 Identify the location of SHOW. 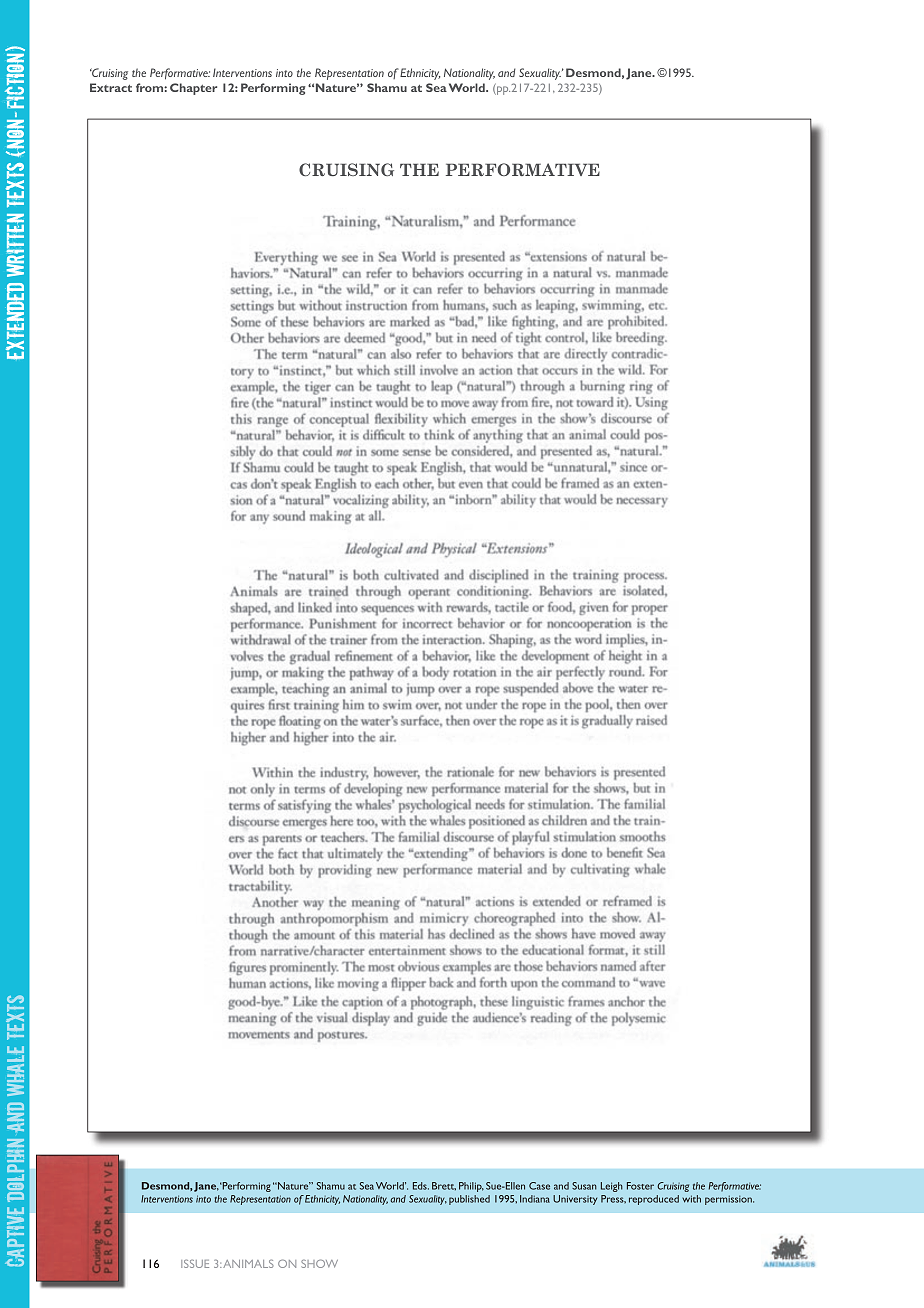
(319, 1263).
